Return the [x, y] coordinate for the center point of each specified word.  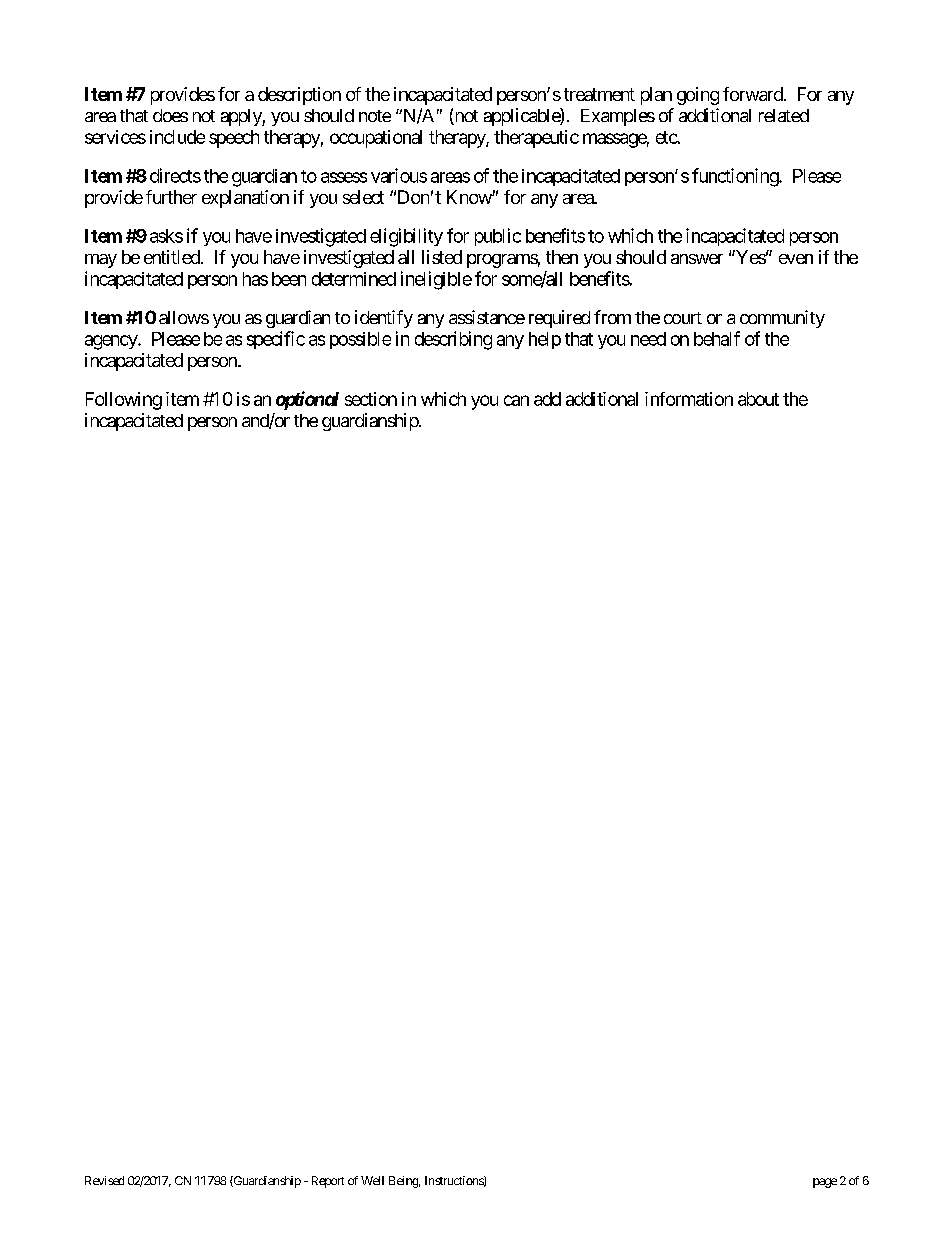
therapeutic [536, 139]
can [516, 400]
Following [124, 401]
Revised [104, 1180]
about [758, 399]
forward [753, 94]
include [177, 137]
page [825, 1183]
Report [328, 1182]
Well [372, 1180]
